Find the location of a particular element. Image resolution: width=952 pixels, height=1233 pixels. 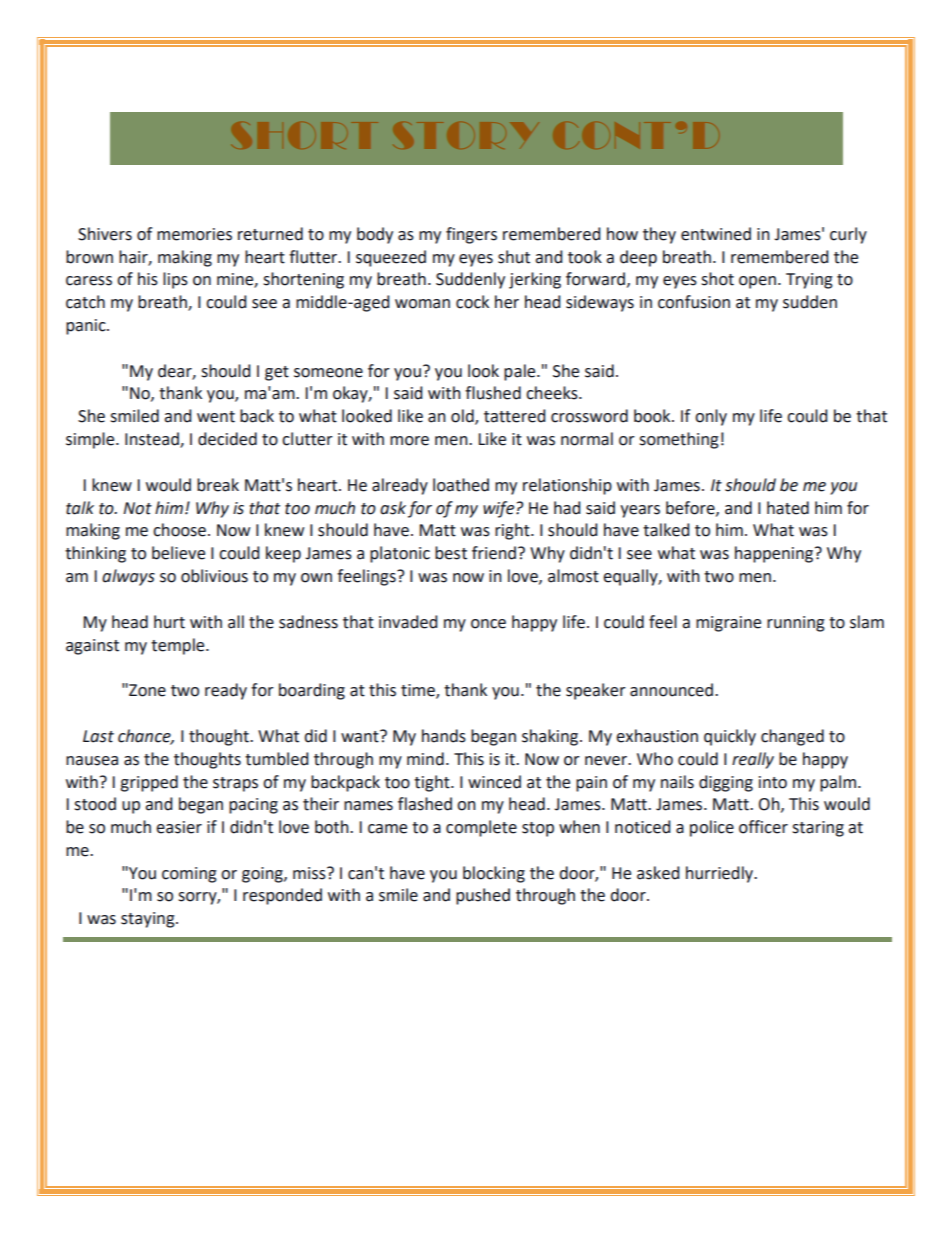

memories is located at coordinates (194, 234).
